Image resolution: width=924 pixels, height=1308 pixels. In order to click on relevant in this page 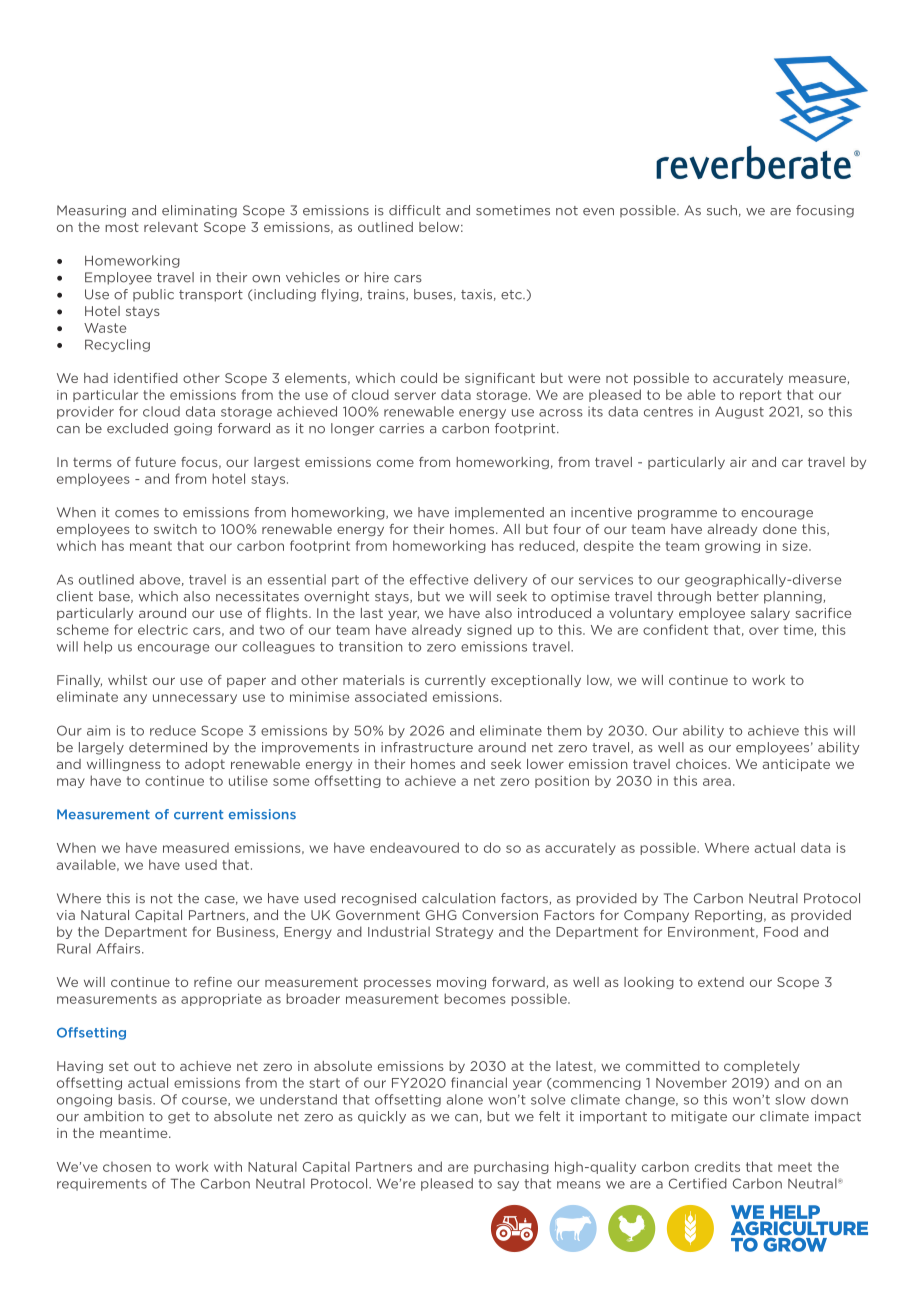, I will do `click(171, 227)`.
